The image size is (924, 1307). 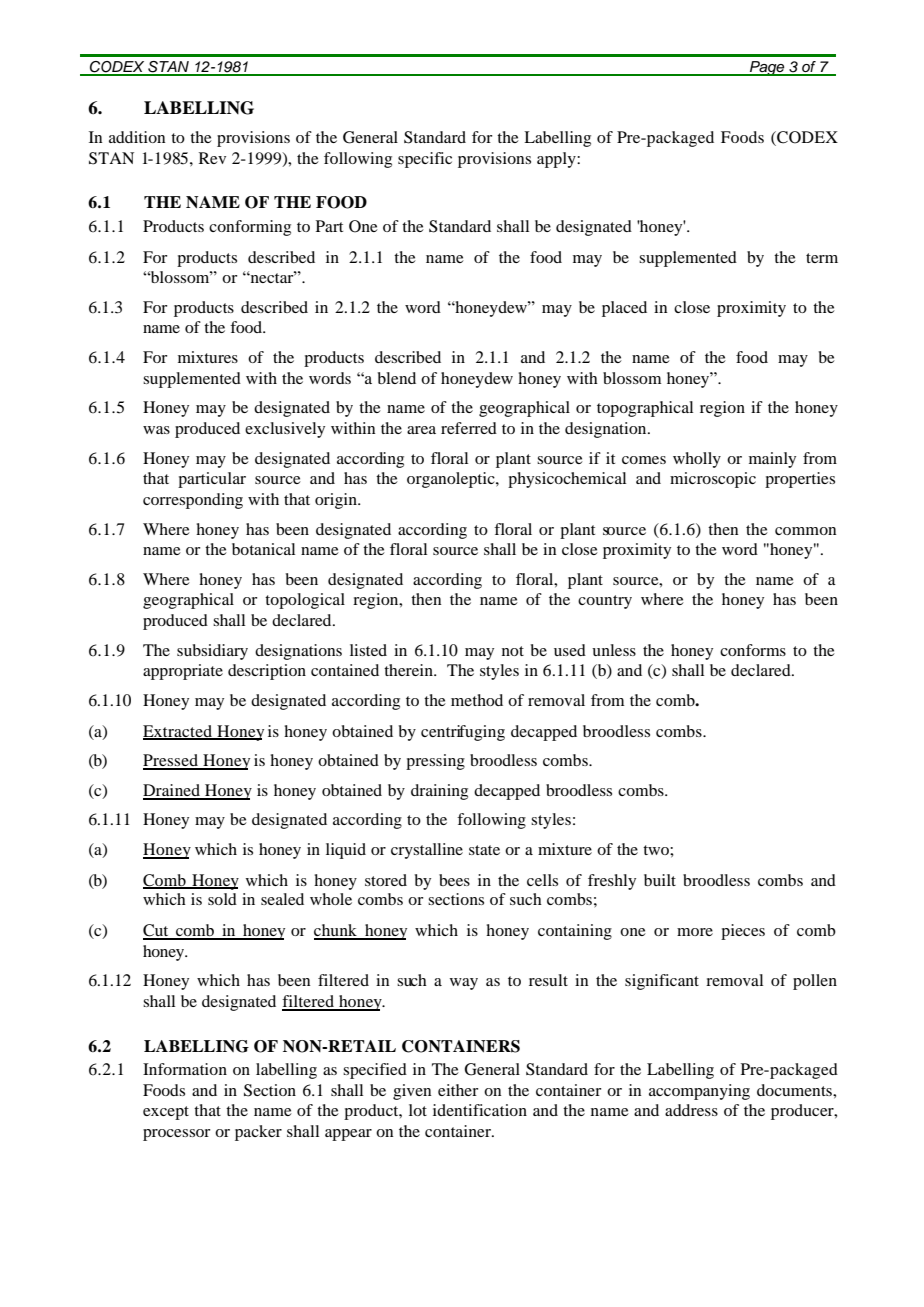 What do you see at coordinates (212, 652) in the document?
I see `subsidiary` at bounding box center [212, 652].
